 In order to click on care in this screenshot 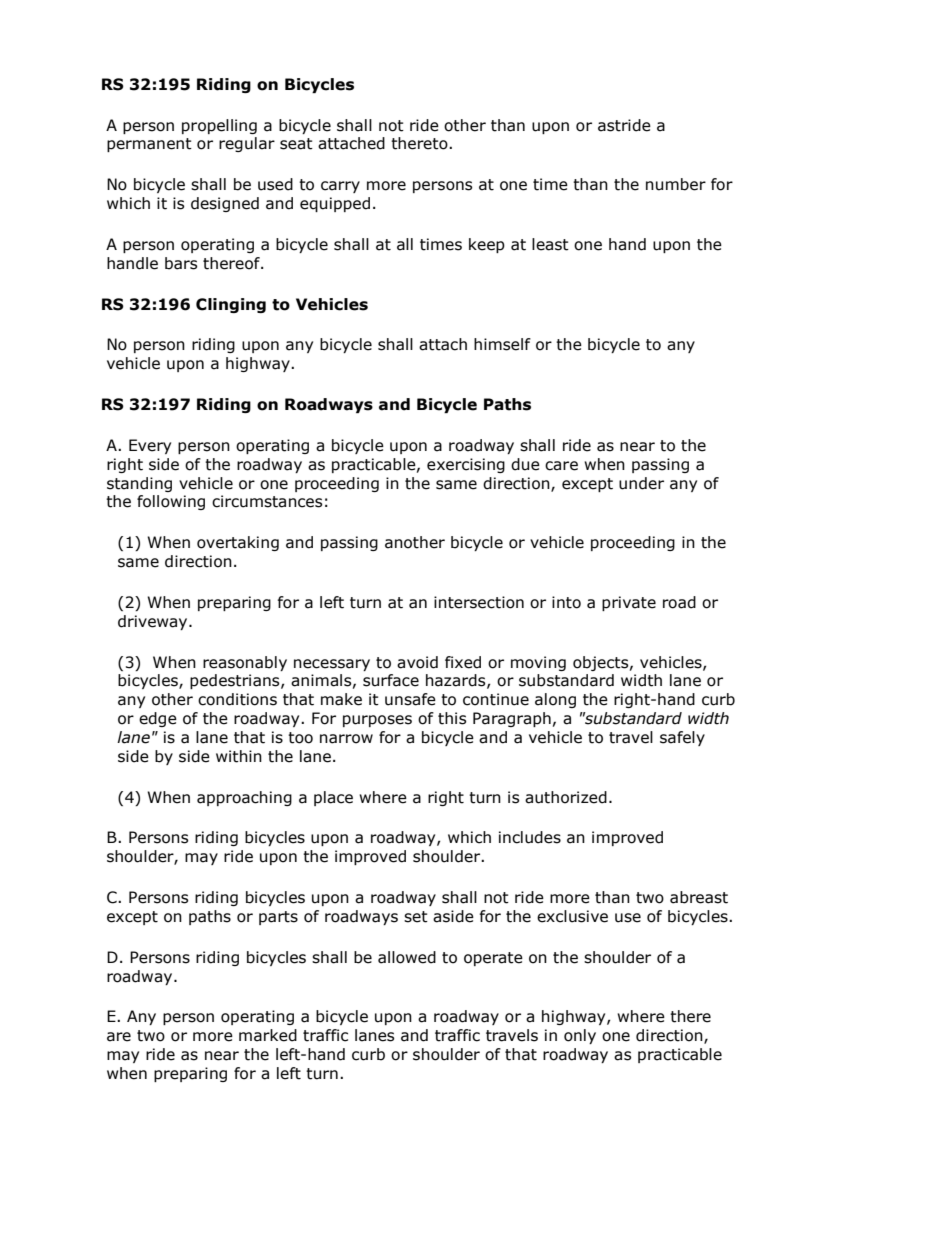, I will do `click(561, 466)`.
